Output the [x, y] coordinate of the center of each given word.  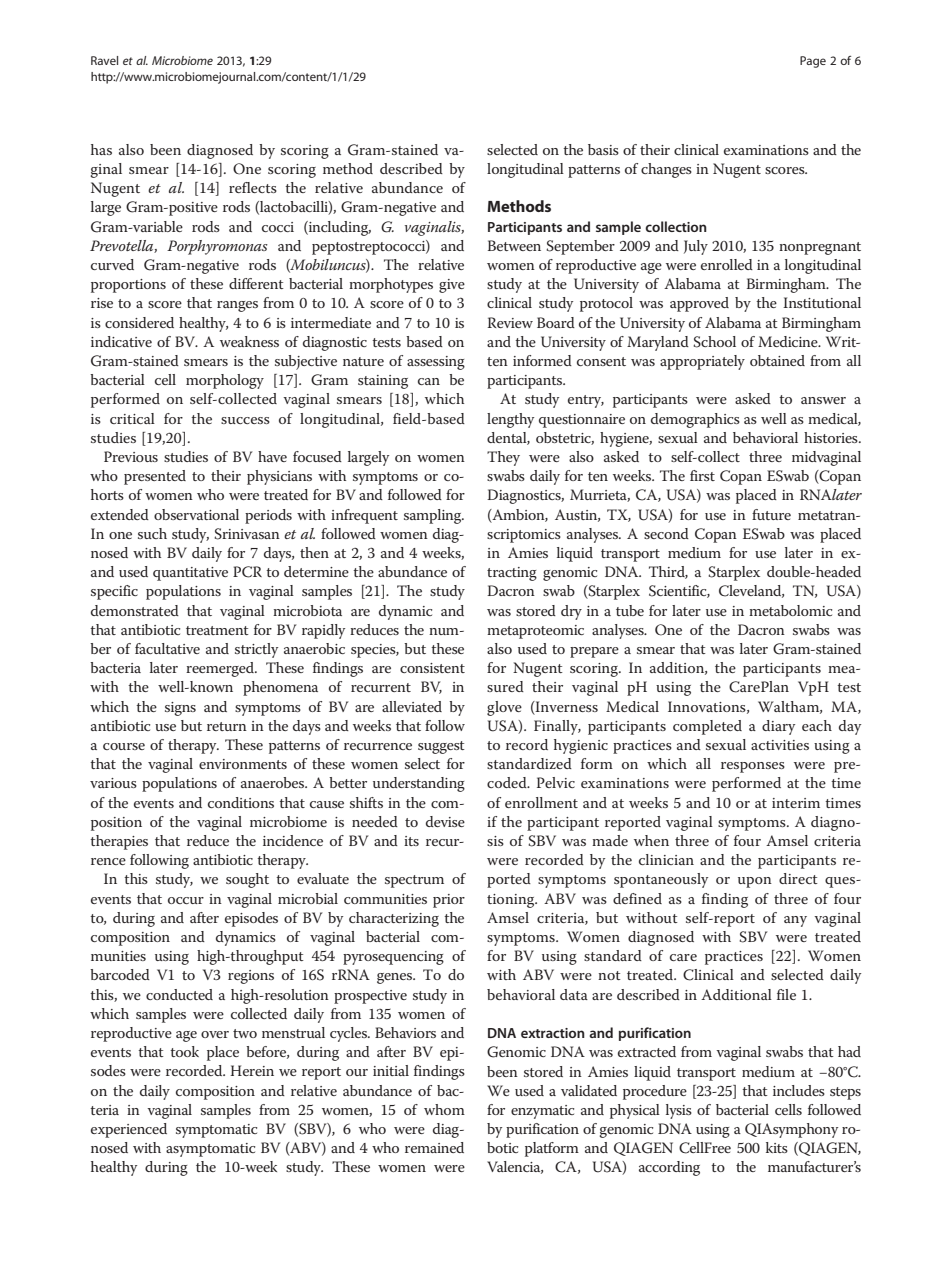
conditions [241, 802]
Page [813, 62]
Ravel [104, 60]
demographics [695, 420]
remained [434, 1147]
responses [753, 767]
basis [603, 149]
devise [445, 821]
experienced [129, 1130]
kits [777, 1147]
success [245, 420]
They [503, 458]
